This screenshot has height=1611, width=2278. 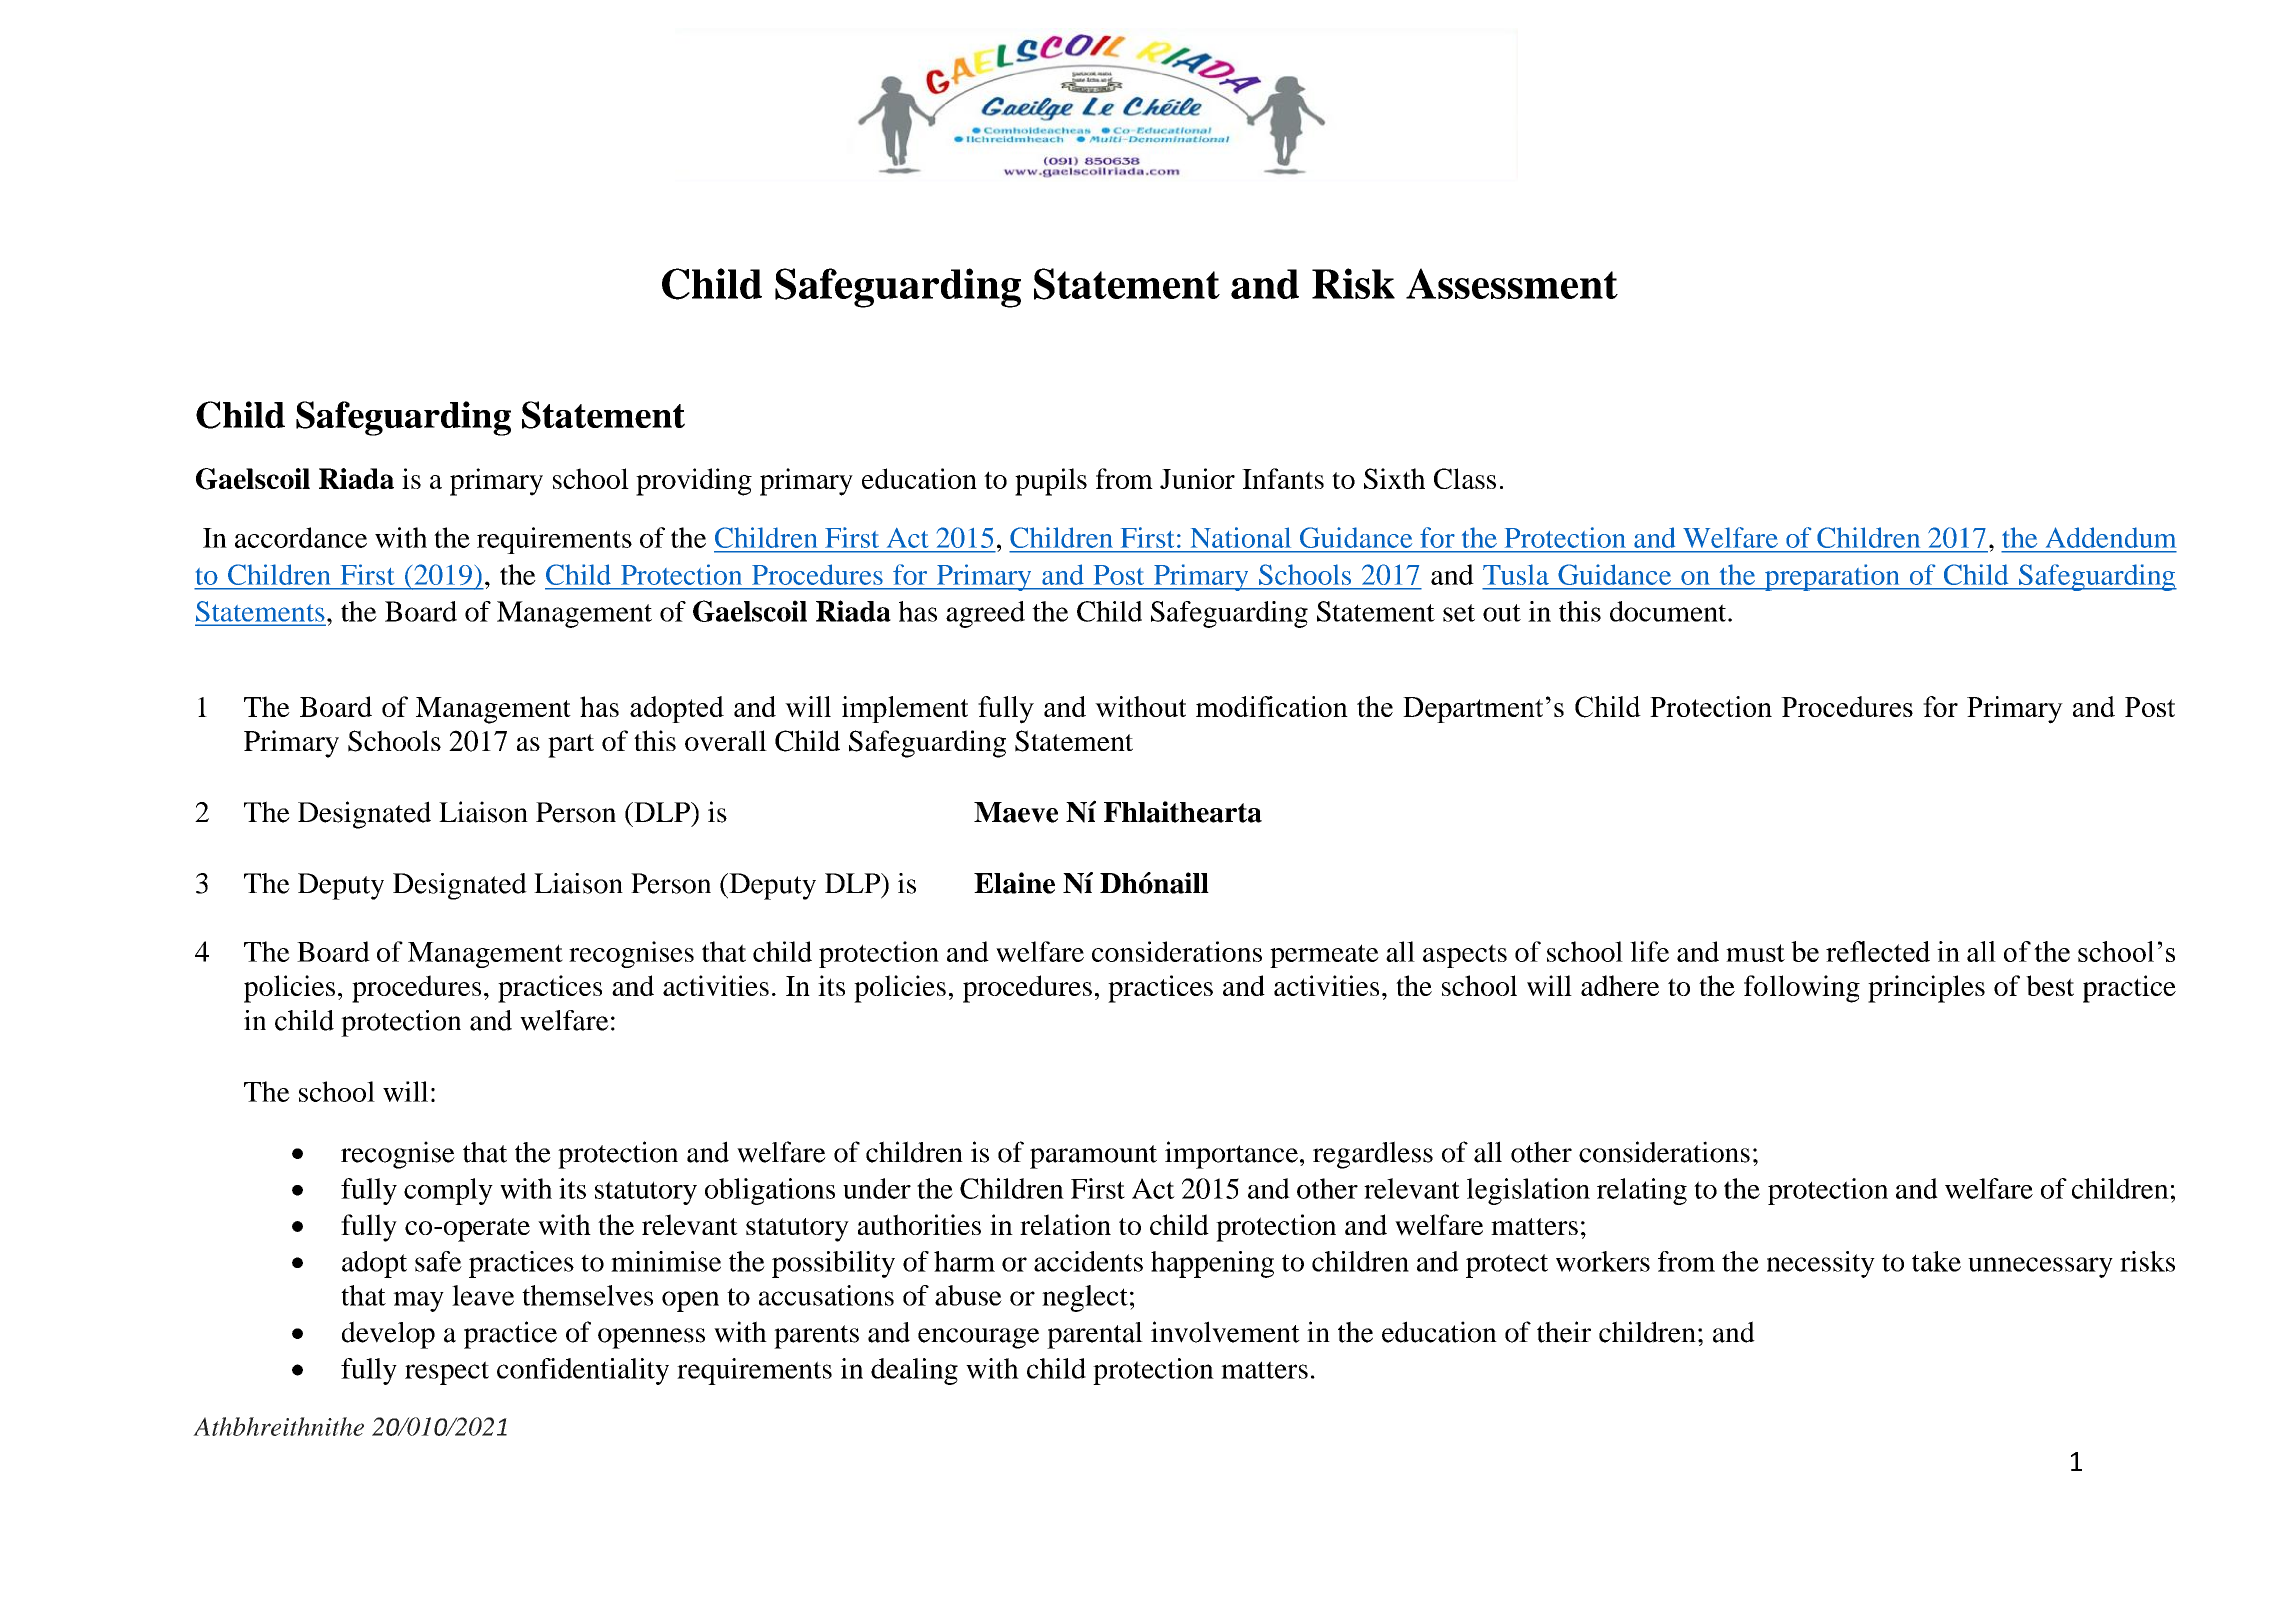 I want to click on necessity, so click(x=1821, y=1264).
